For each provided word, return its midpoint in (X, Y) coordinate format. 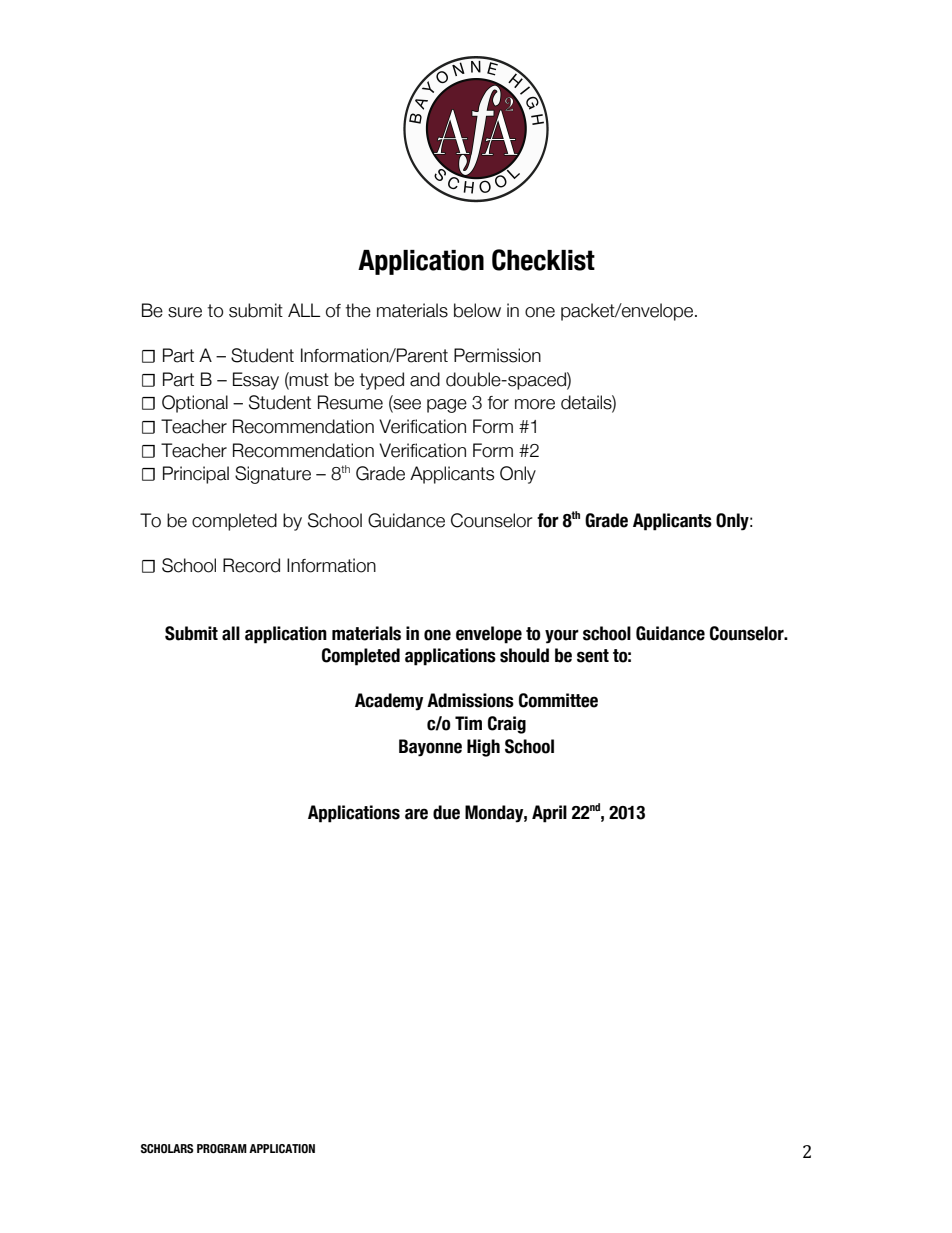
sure (185, 312)
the (358, 310)
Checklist (543, 260)
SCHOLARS (167, 1148)
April (549, 814)
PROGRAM (222, 1149)
